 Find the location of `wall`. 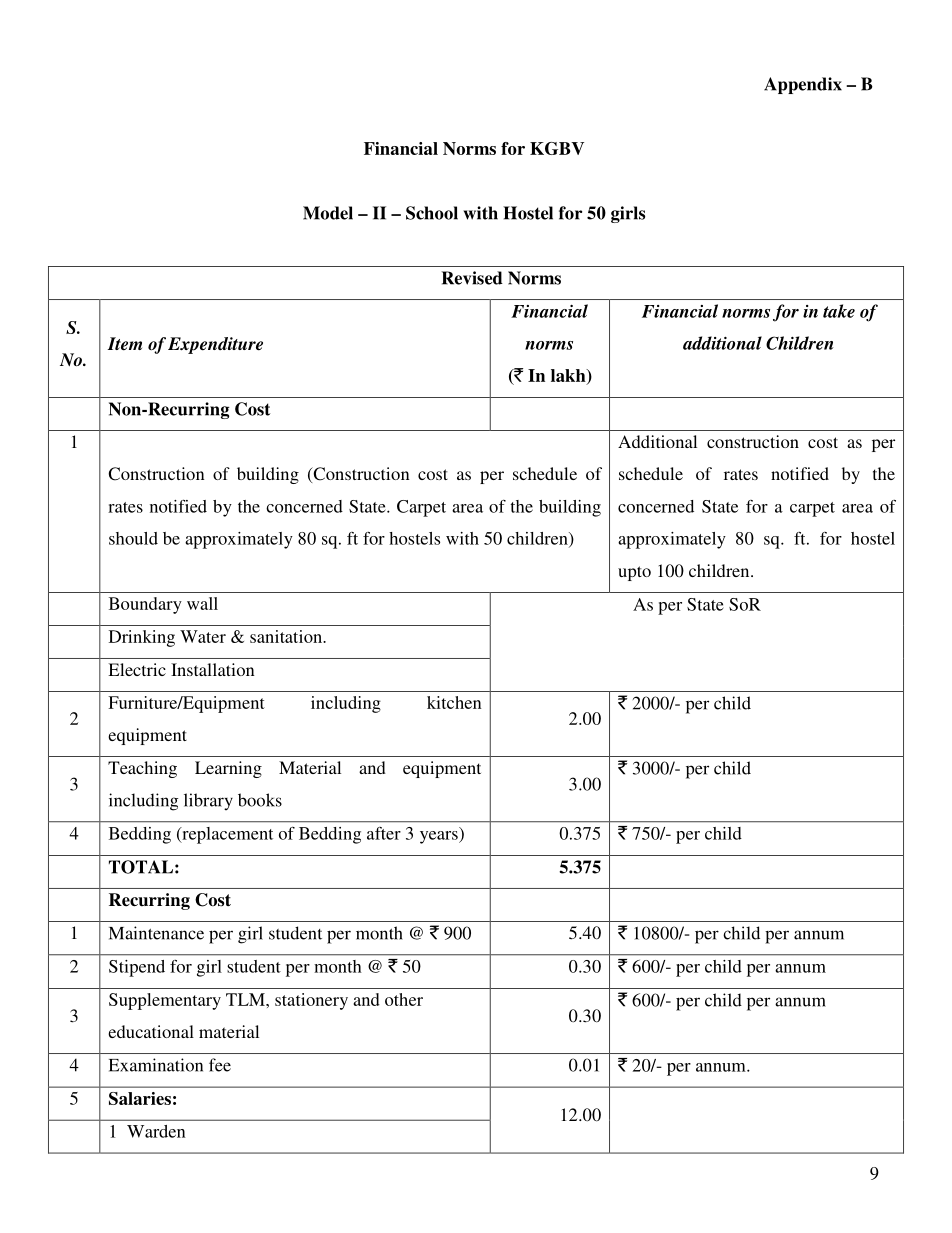

wall is located at coordinates (202, 603).
